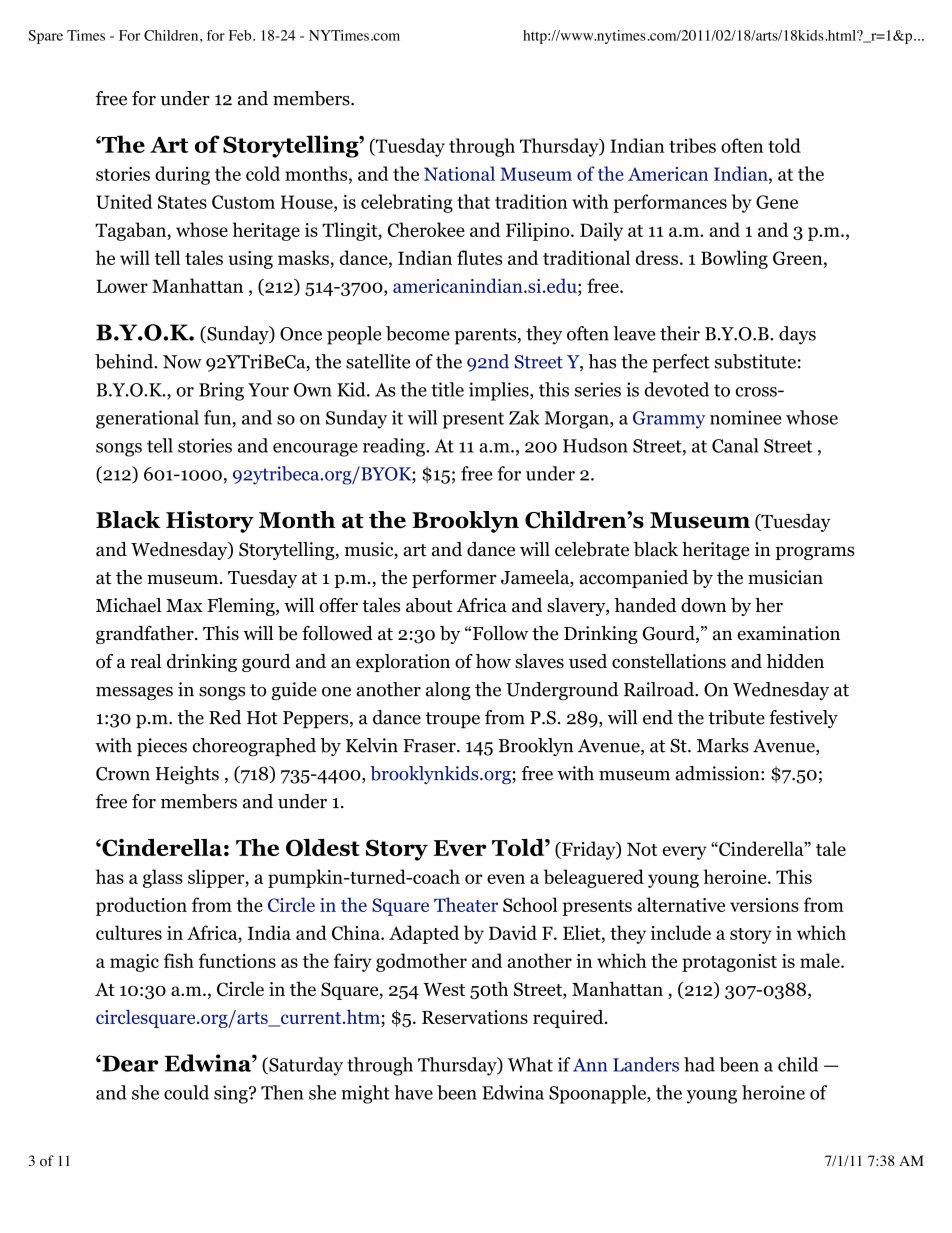 The height and width of the image is (1233, 952). I want to click on had, so click(699, 1064).
